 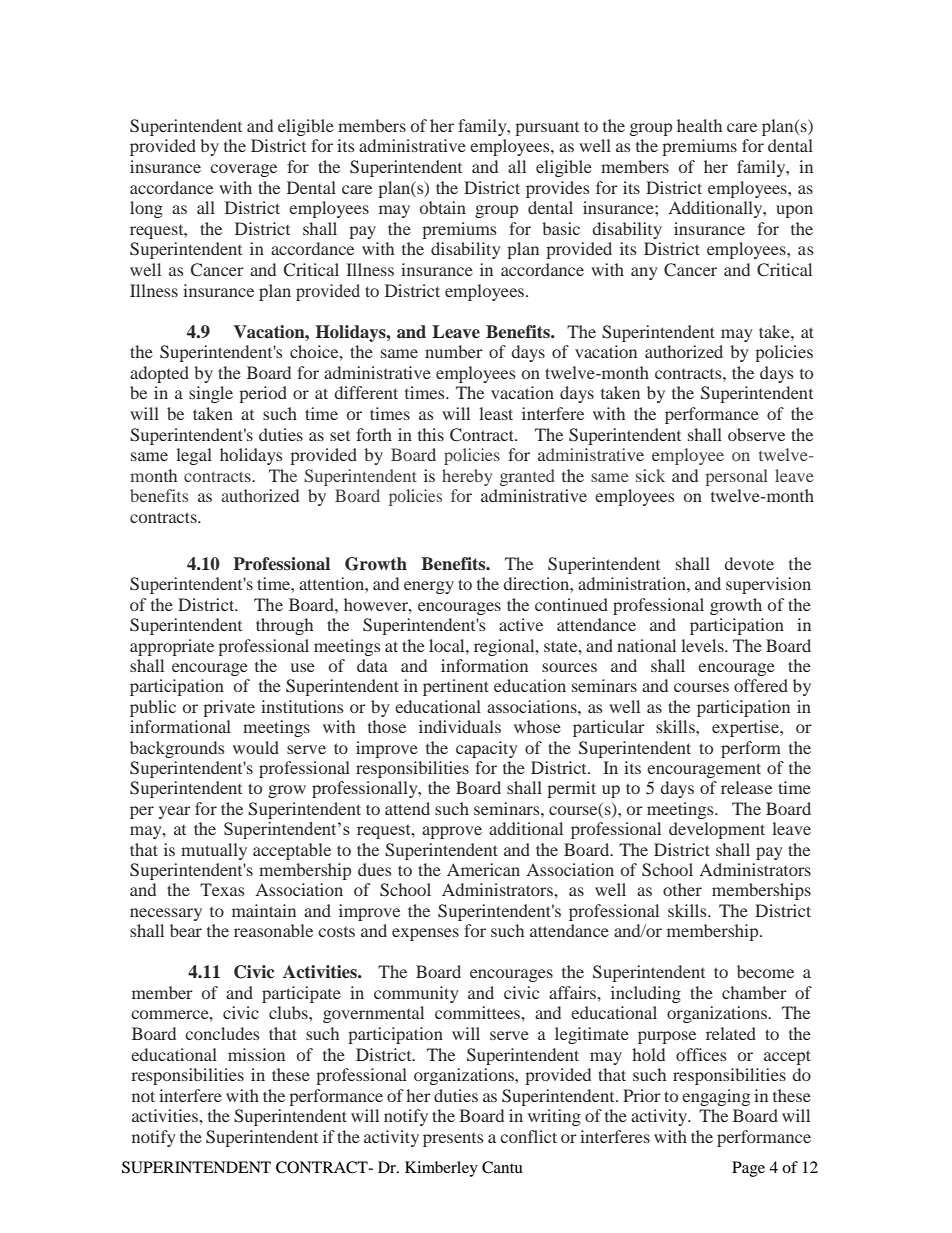 What do you see at coordinates (737, 477) in the screenshot?
I see `personal` at bounding box center [737, 477].
